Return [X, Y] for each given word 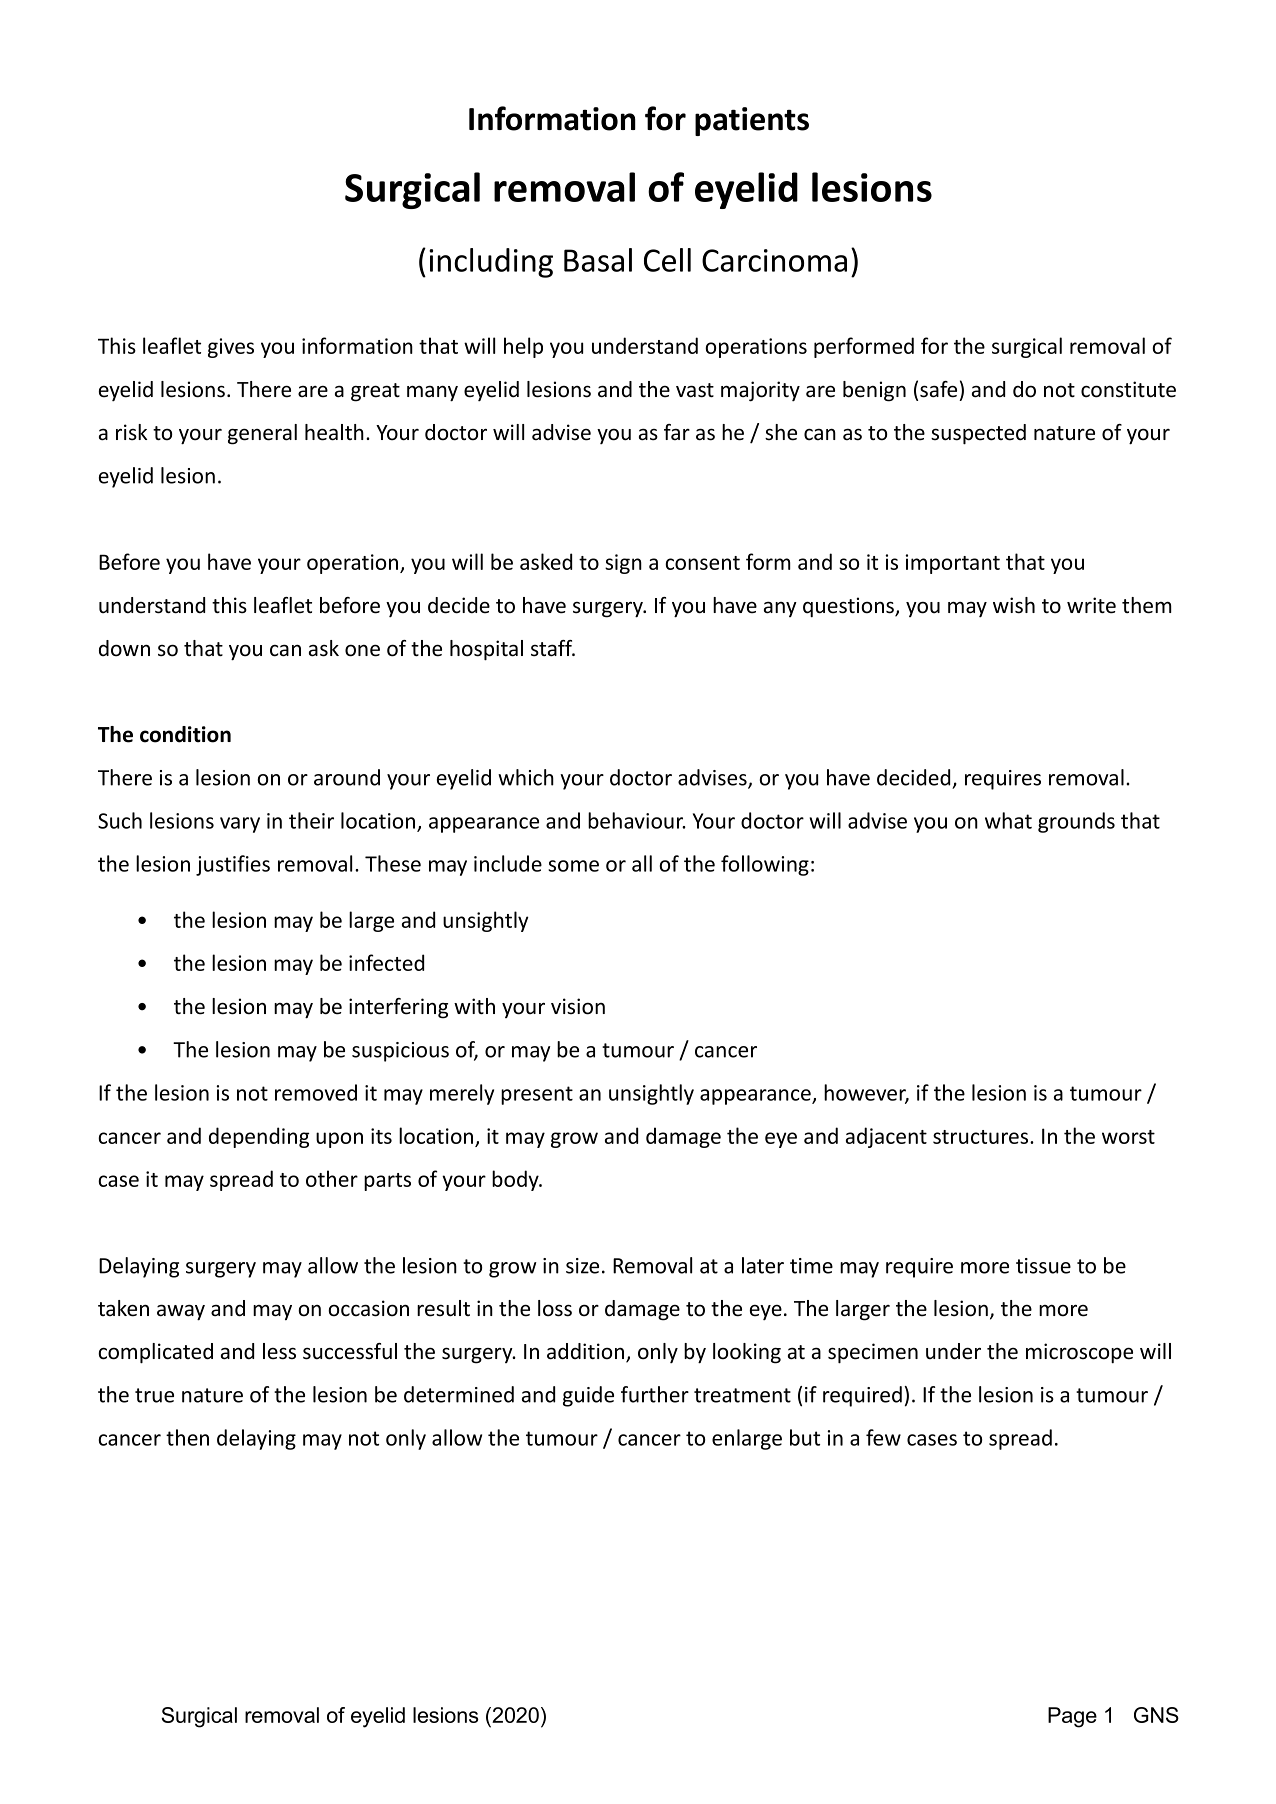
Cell [667, 260]
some [573, 866]
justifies [233, 865]
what [1008, 820]
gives [231, 348]
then [187, 1437]
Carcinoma [774, 260]
